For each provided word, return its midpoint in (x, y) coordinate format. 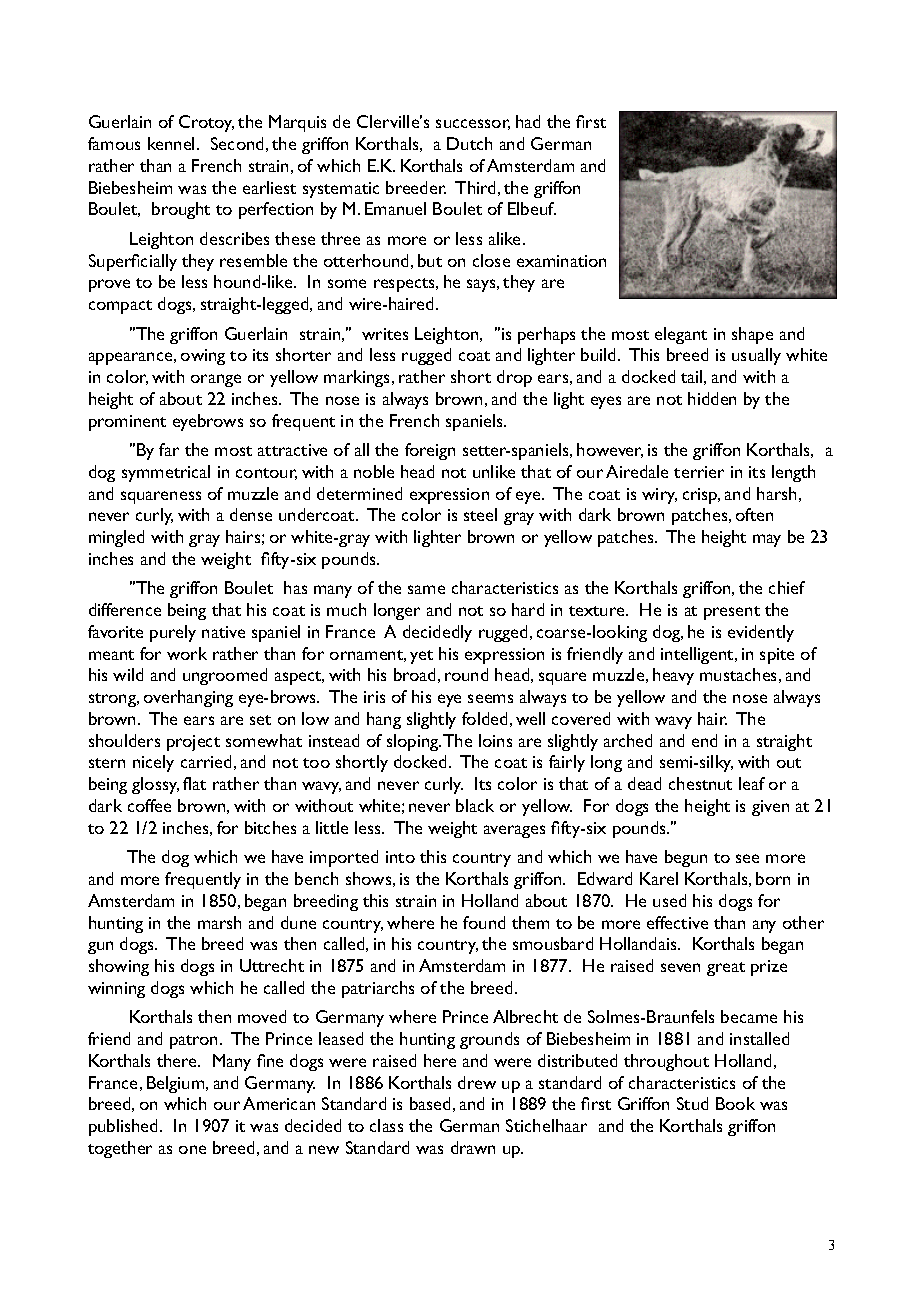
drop (514, 378)
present (732, 613)
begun (686, 858)
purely (173, 633)
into (400, 857)
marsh (219, 922)
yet (421, 657)
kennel (171, 143)
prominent (127, 423)
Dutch (469, 143)
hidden (712, 398)
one (192, 1149)
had (528, 121)
